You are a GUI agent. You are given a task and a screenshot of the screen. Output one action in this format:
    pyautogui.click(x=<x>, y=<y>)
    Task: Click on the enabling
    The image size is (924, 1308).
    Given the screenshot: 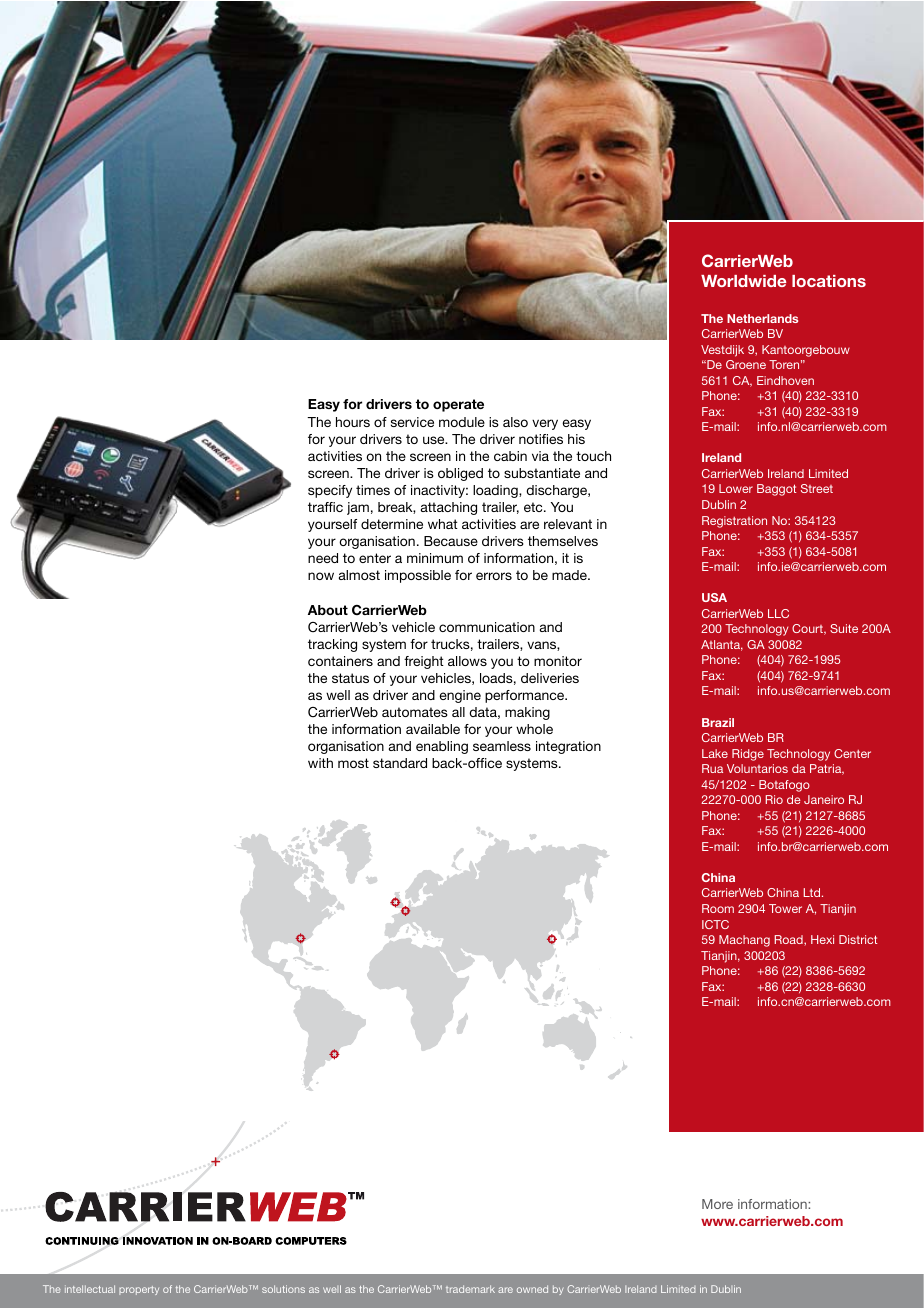 What is the action you would take?
    pyautogui.click(x=442, y=747)
